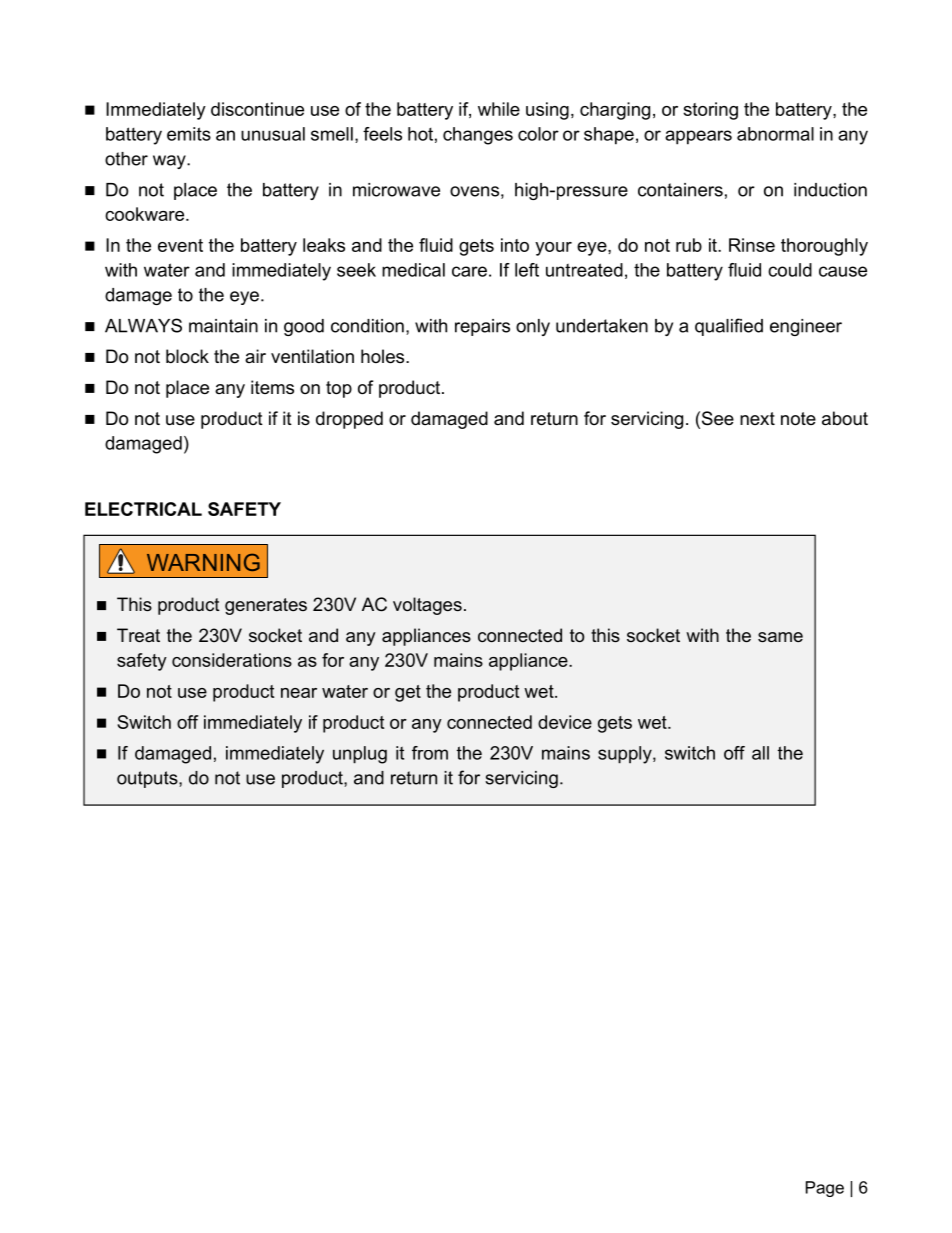 This screenshot has width=952, height=1233. Describe the element at coordinates (478, 136) in the screenshot. I see `changes` at that location.
